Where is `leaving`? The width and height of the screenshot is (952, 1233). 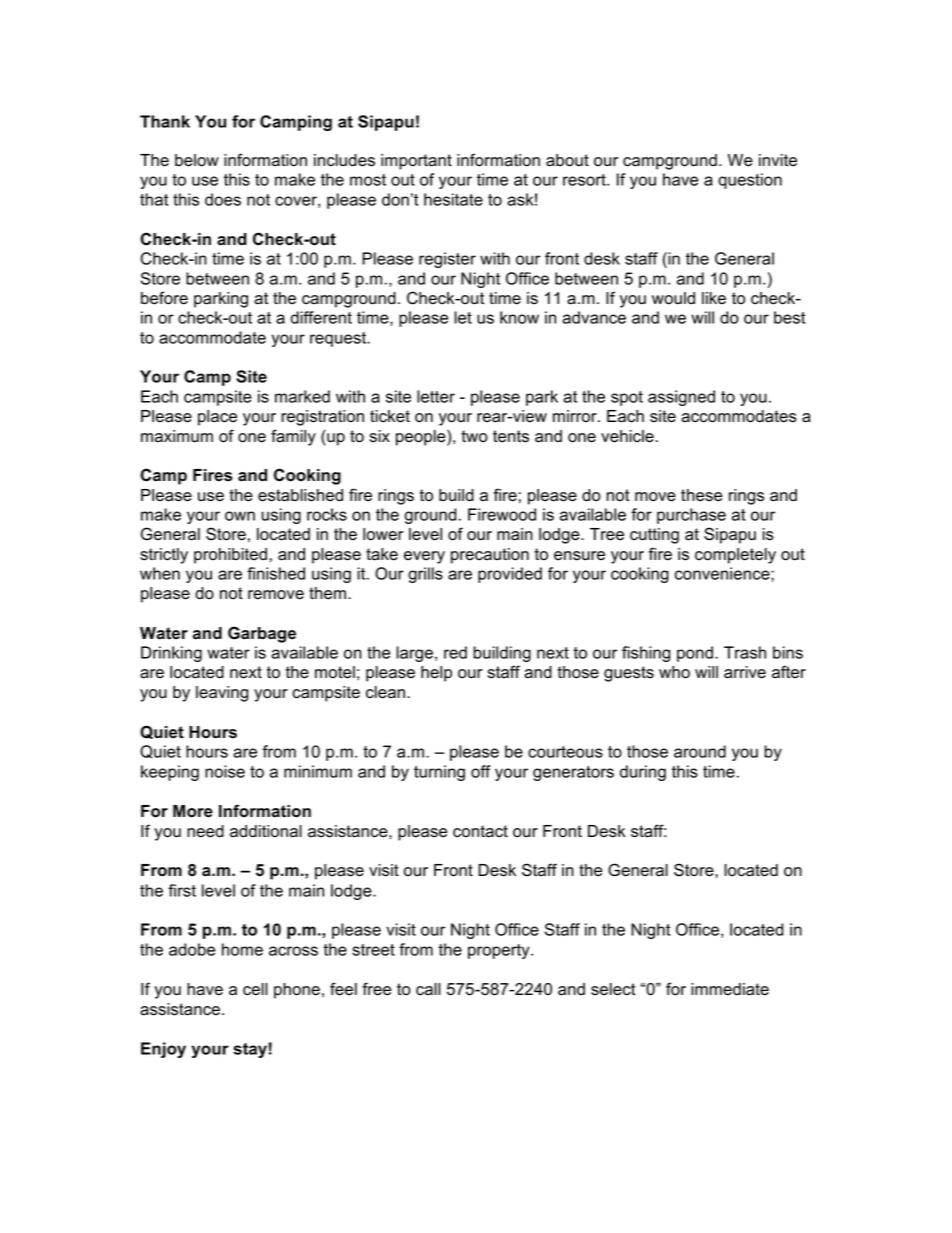 leaving is located at coordinates (222, 694).
